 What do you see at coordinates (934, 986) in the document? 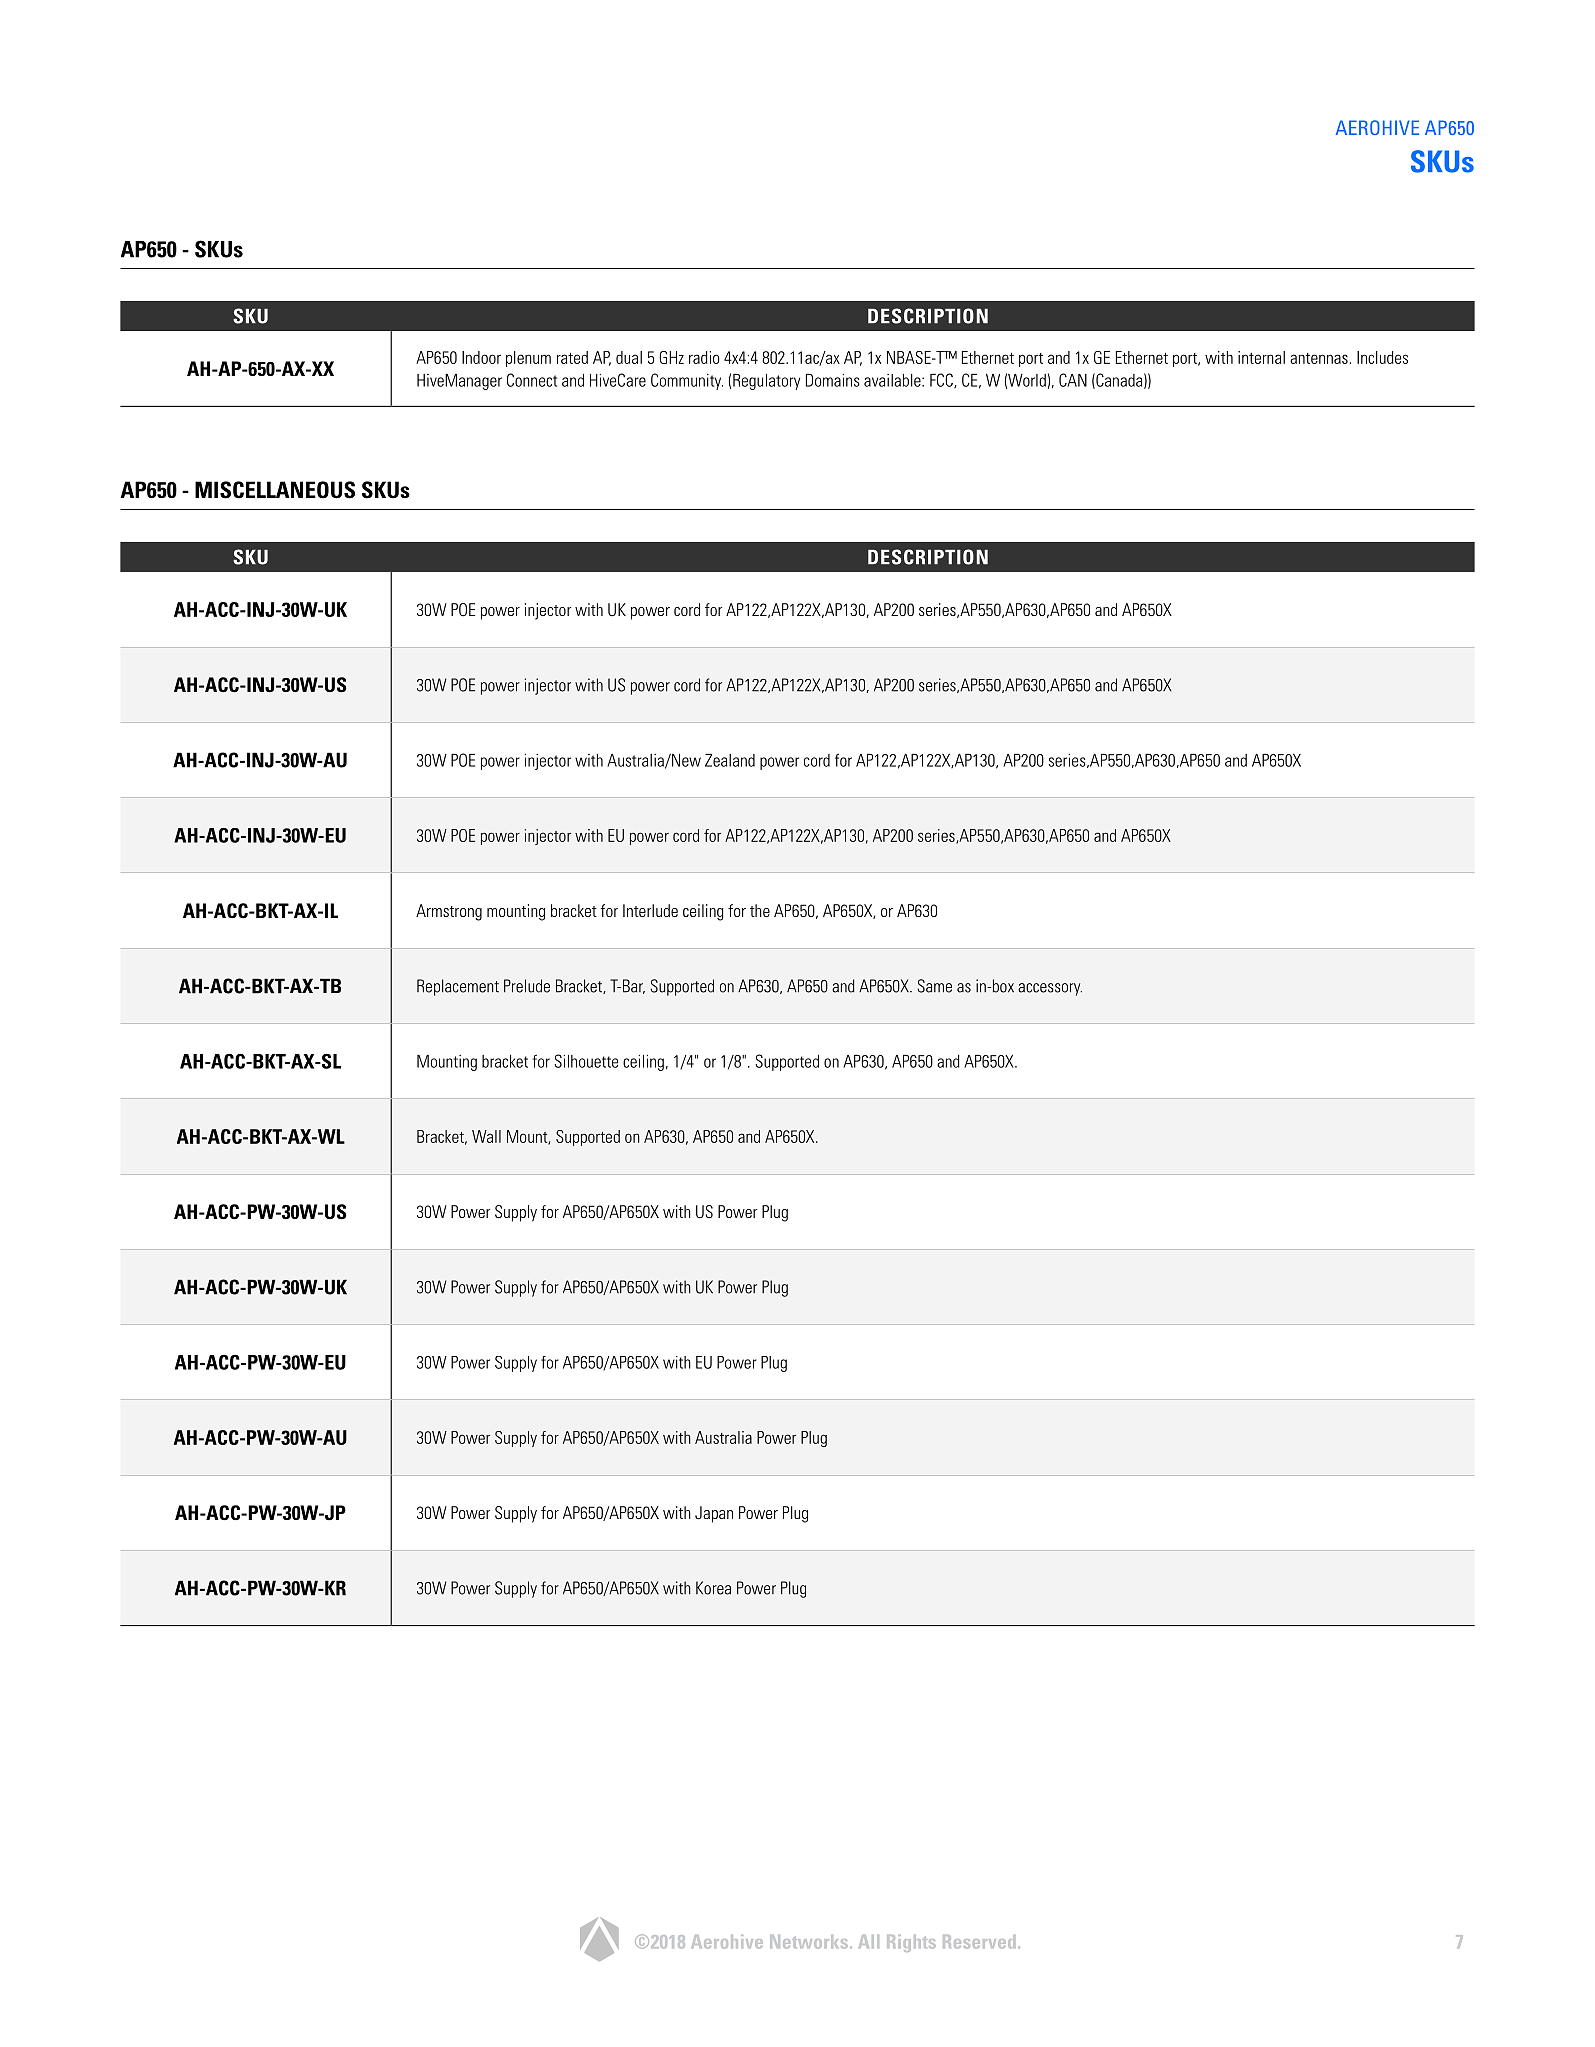
I see `Same` at bounding box center [934, 986].
